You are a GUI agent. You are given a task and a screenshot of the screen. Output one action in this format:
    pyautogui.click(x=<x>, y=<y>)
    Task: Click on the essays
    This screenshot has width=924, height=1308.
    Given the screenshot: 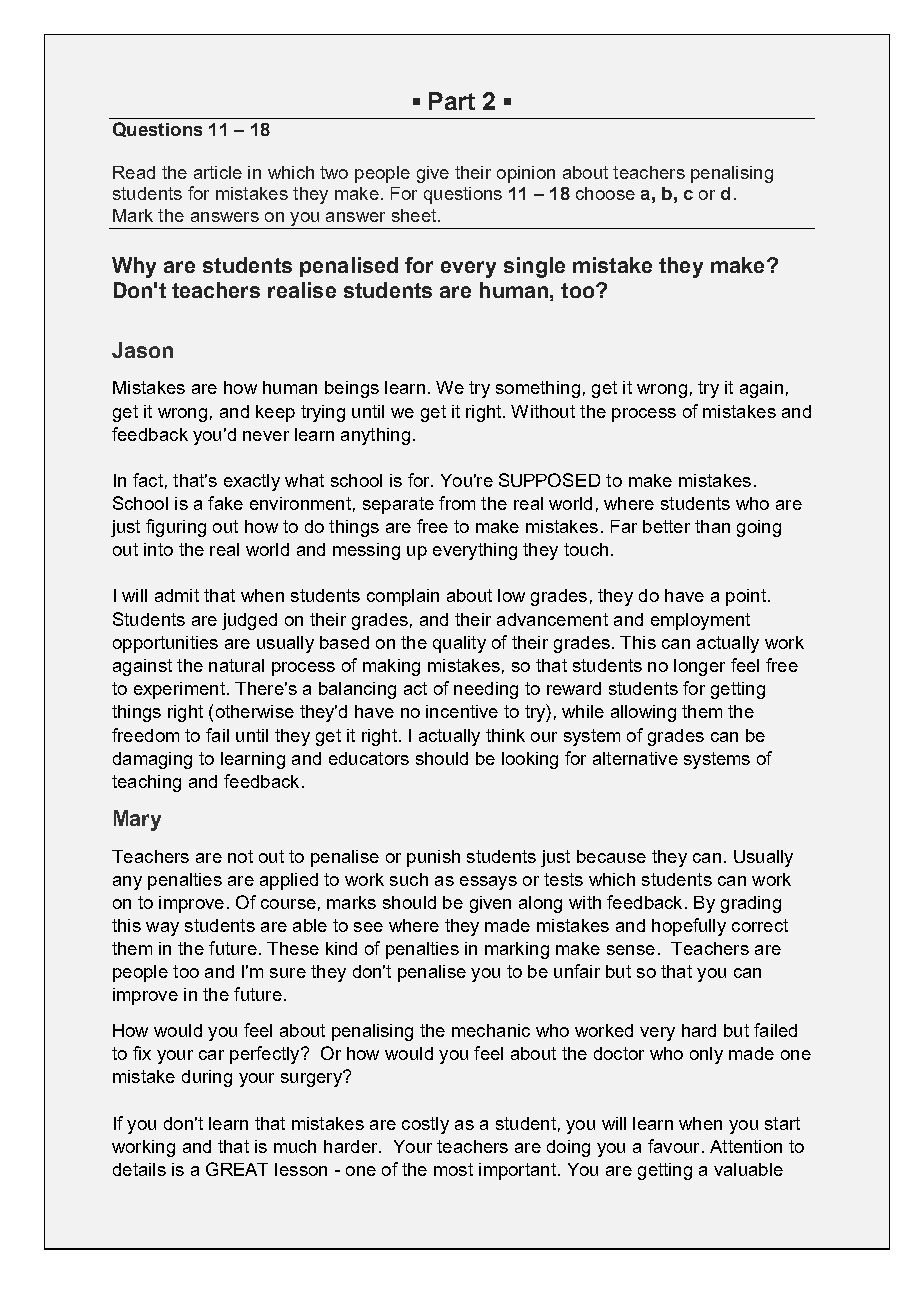 What is the action you would take?
    pyautogui.click(x=488, y=883)
